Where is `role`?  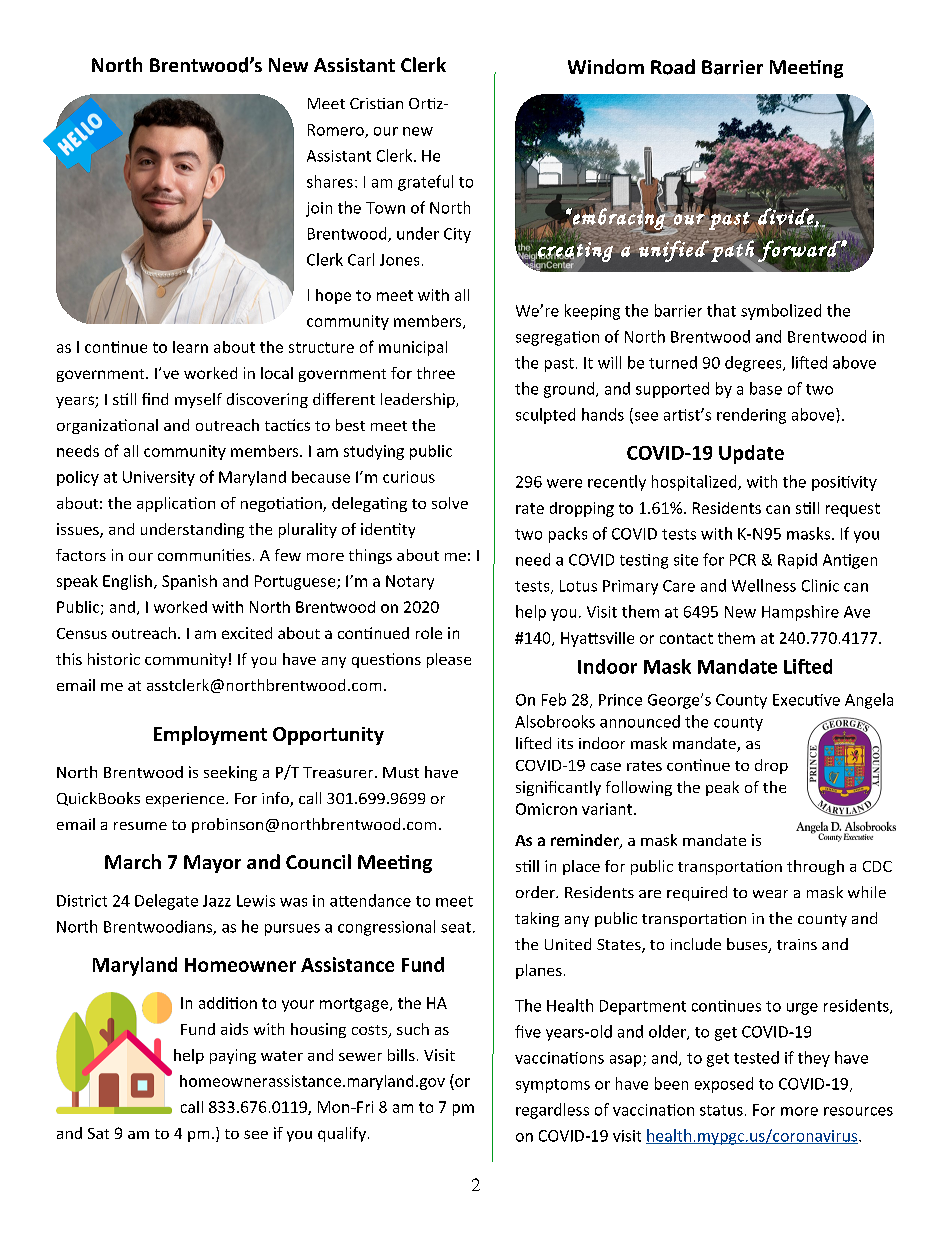
role is located at coordinates (429, 633).
